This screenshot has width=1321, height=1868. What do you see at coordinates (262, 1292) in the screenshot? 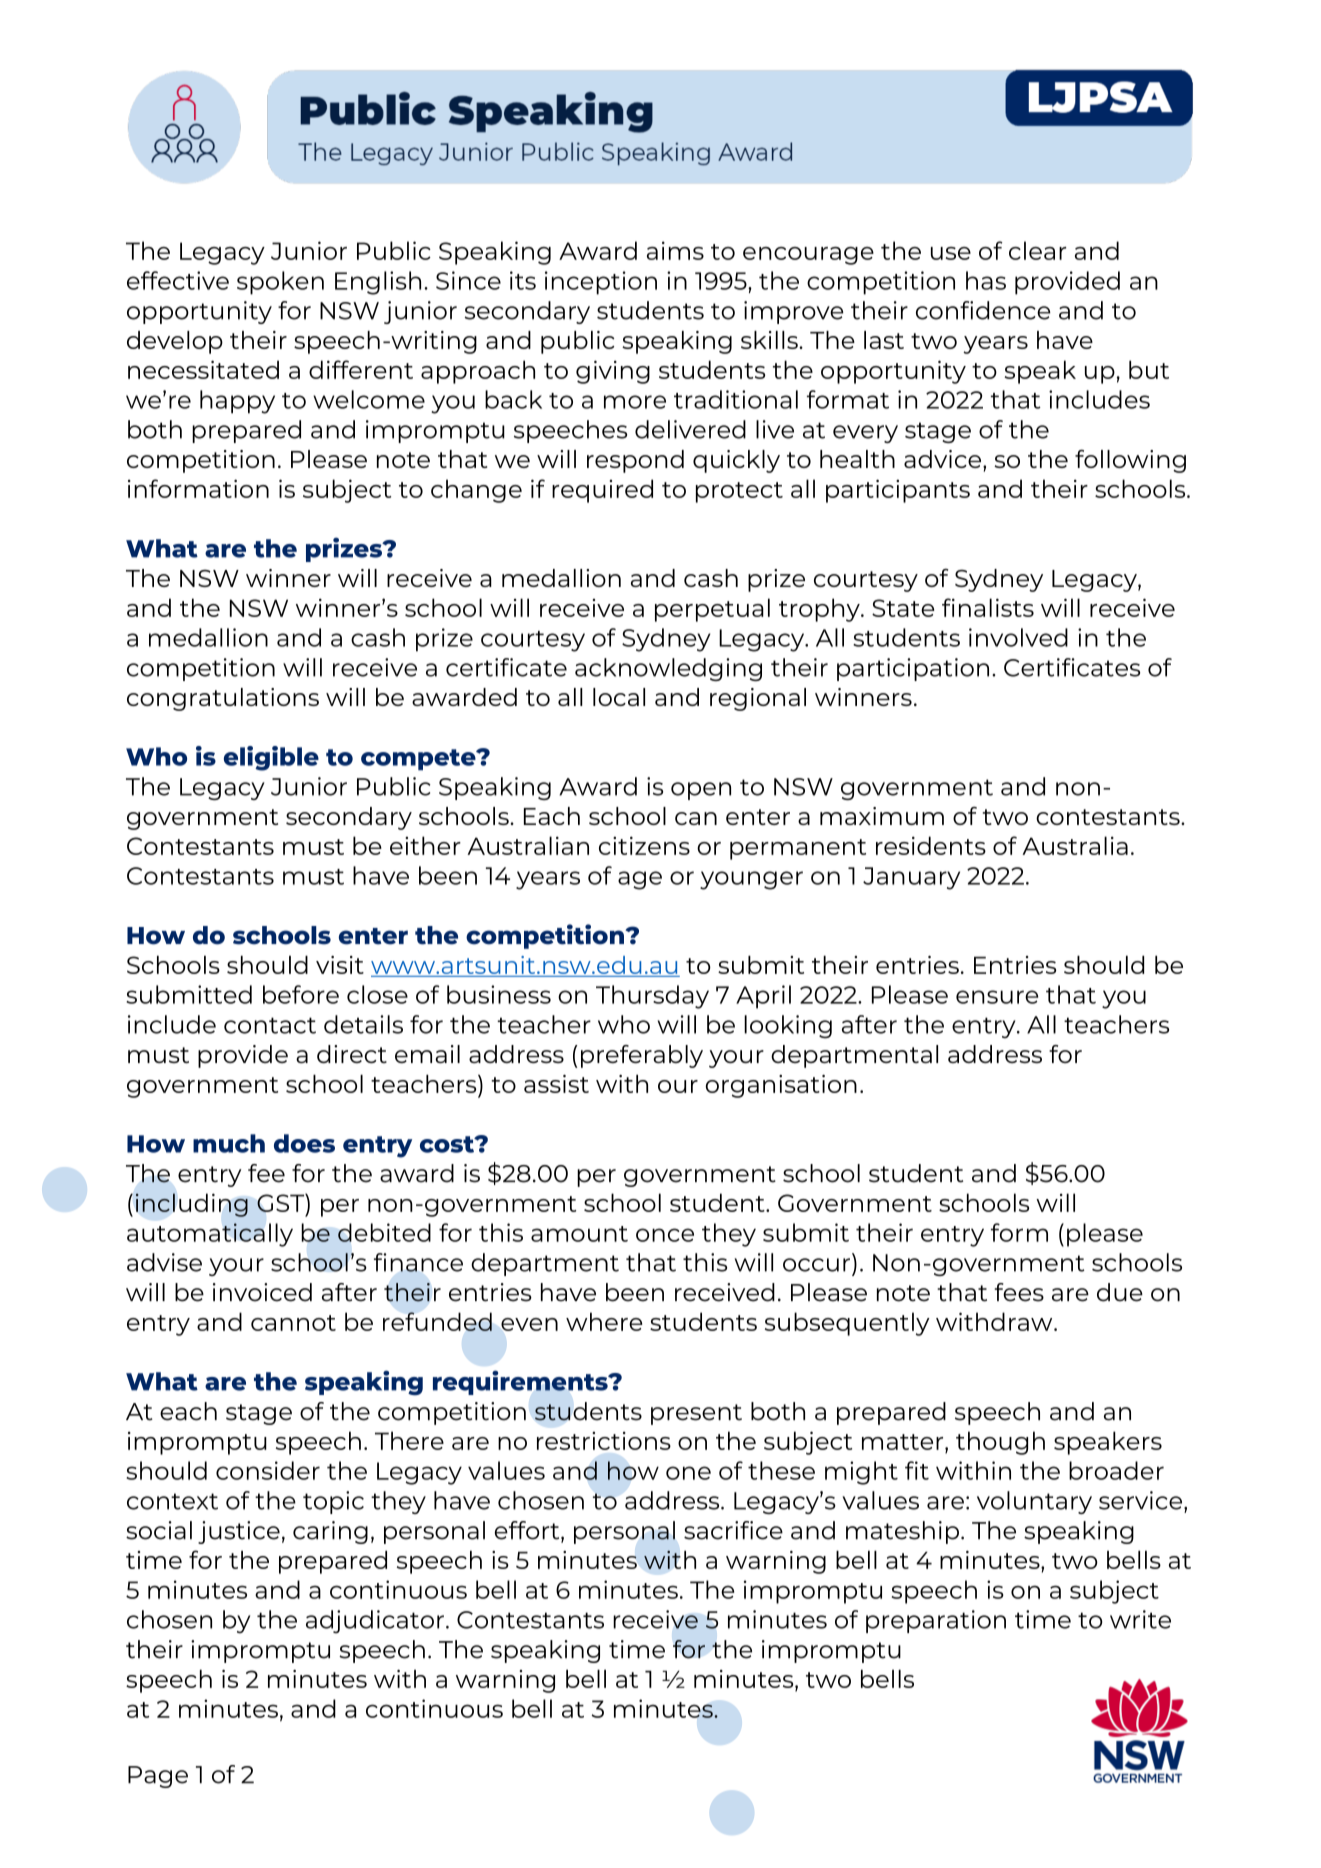
I see `invoiced` at bounding box center [262, 1292].
